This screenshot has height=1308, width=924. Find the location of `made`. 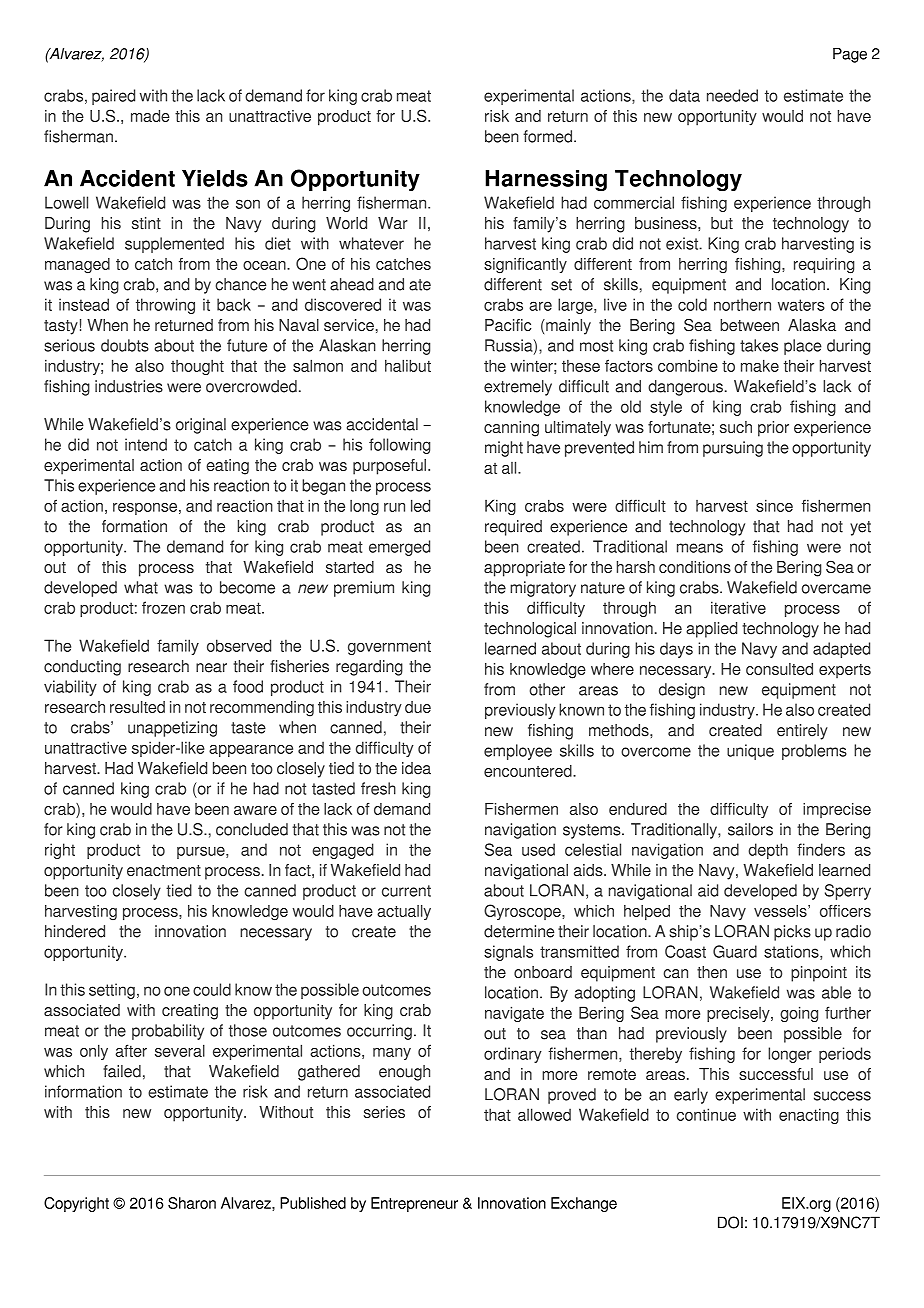

made is located at coordinates (150, 116).
